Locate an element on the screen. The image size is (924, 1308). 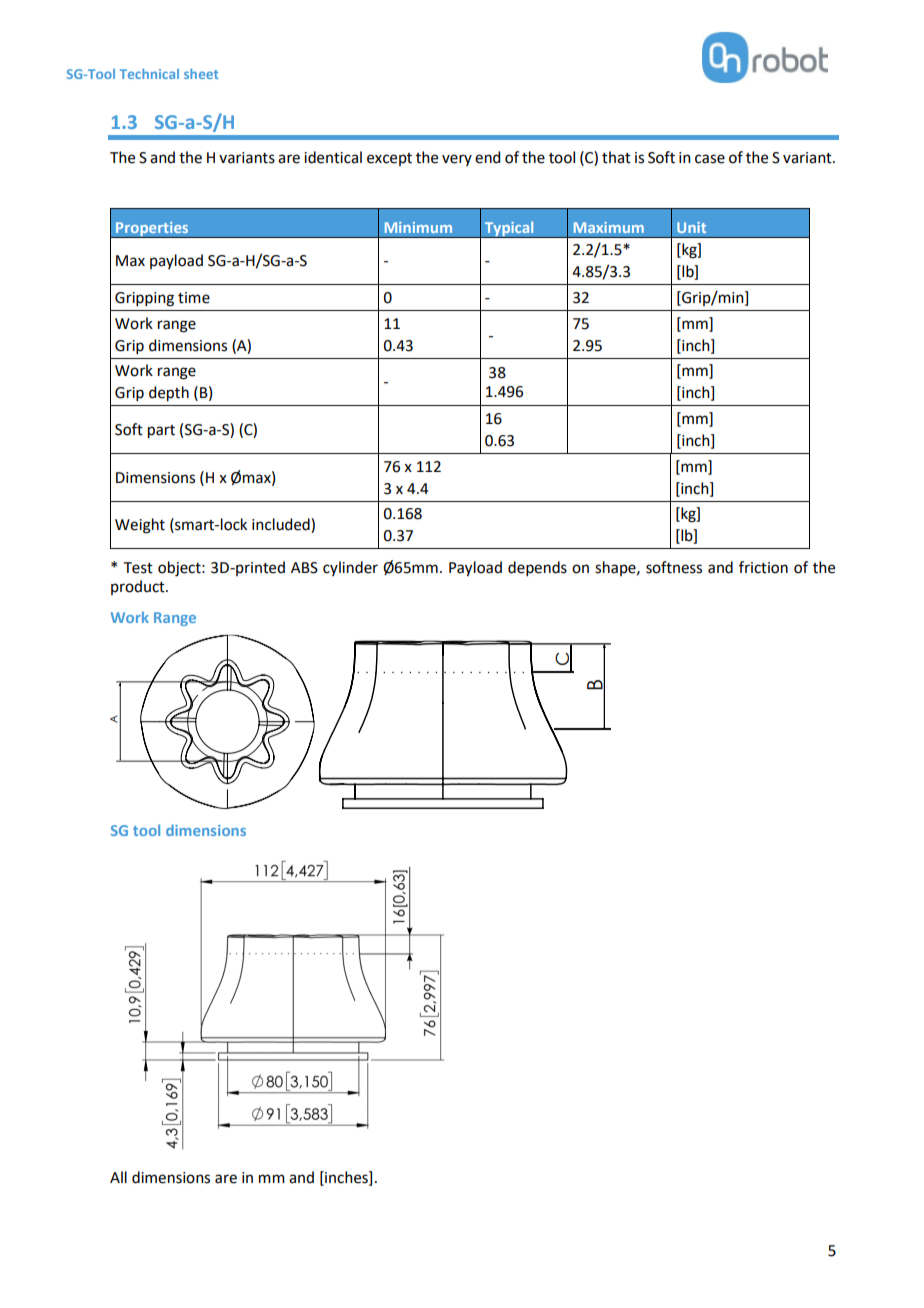
All is located at coordinates (118, 1177).
